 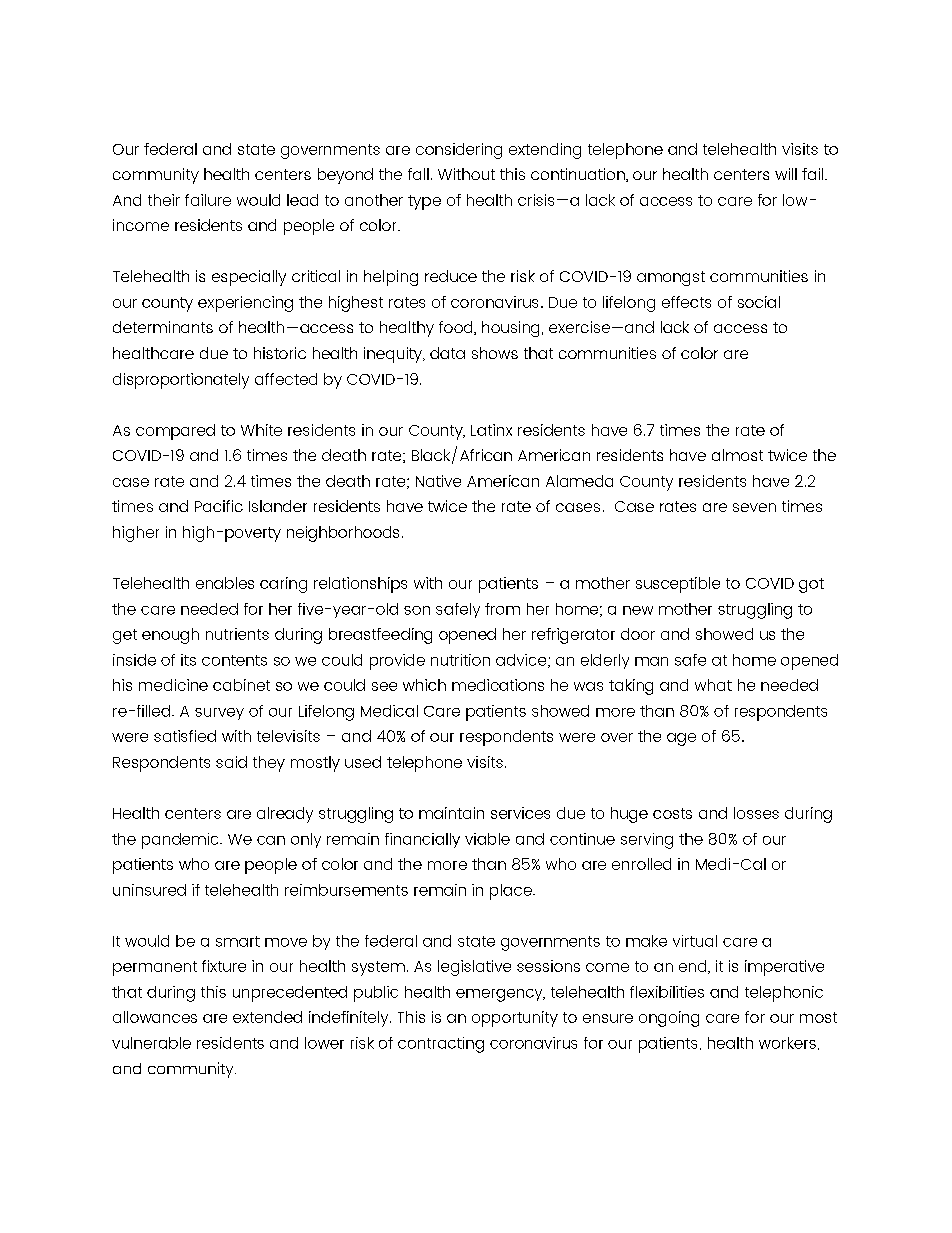 What do you see at coordinates (502, 609) in the page?
I see `from` at bounding box center [502, 609].
